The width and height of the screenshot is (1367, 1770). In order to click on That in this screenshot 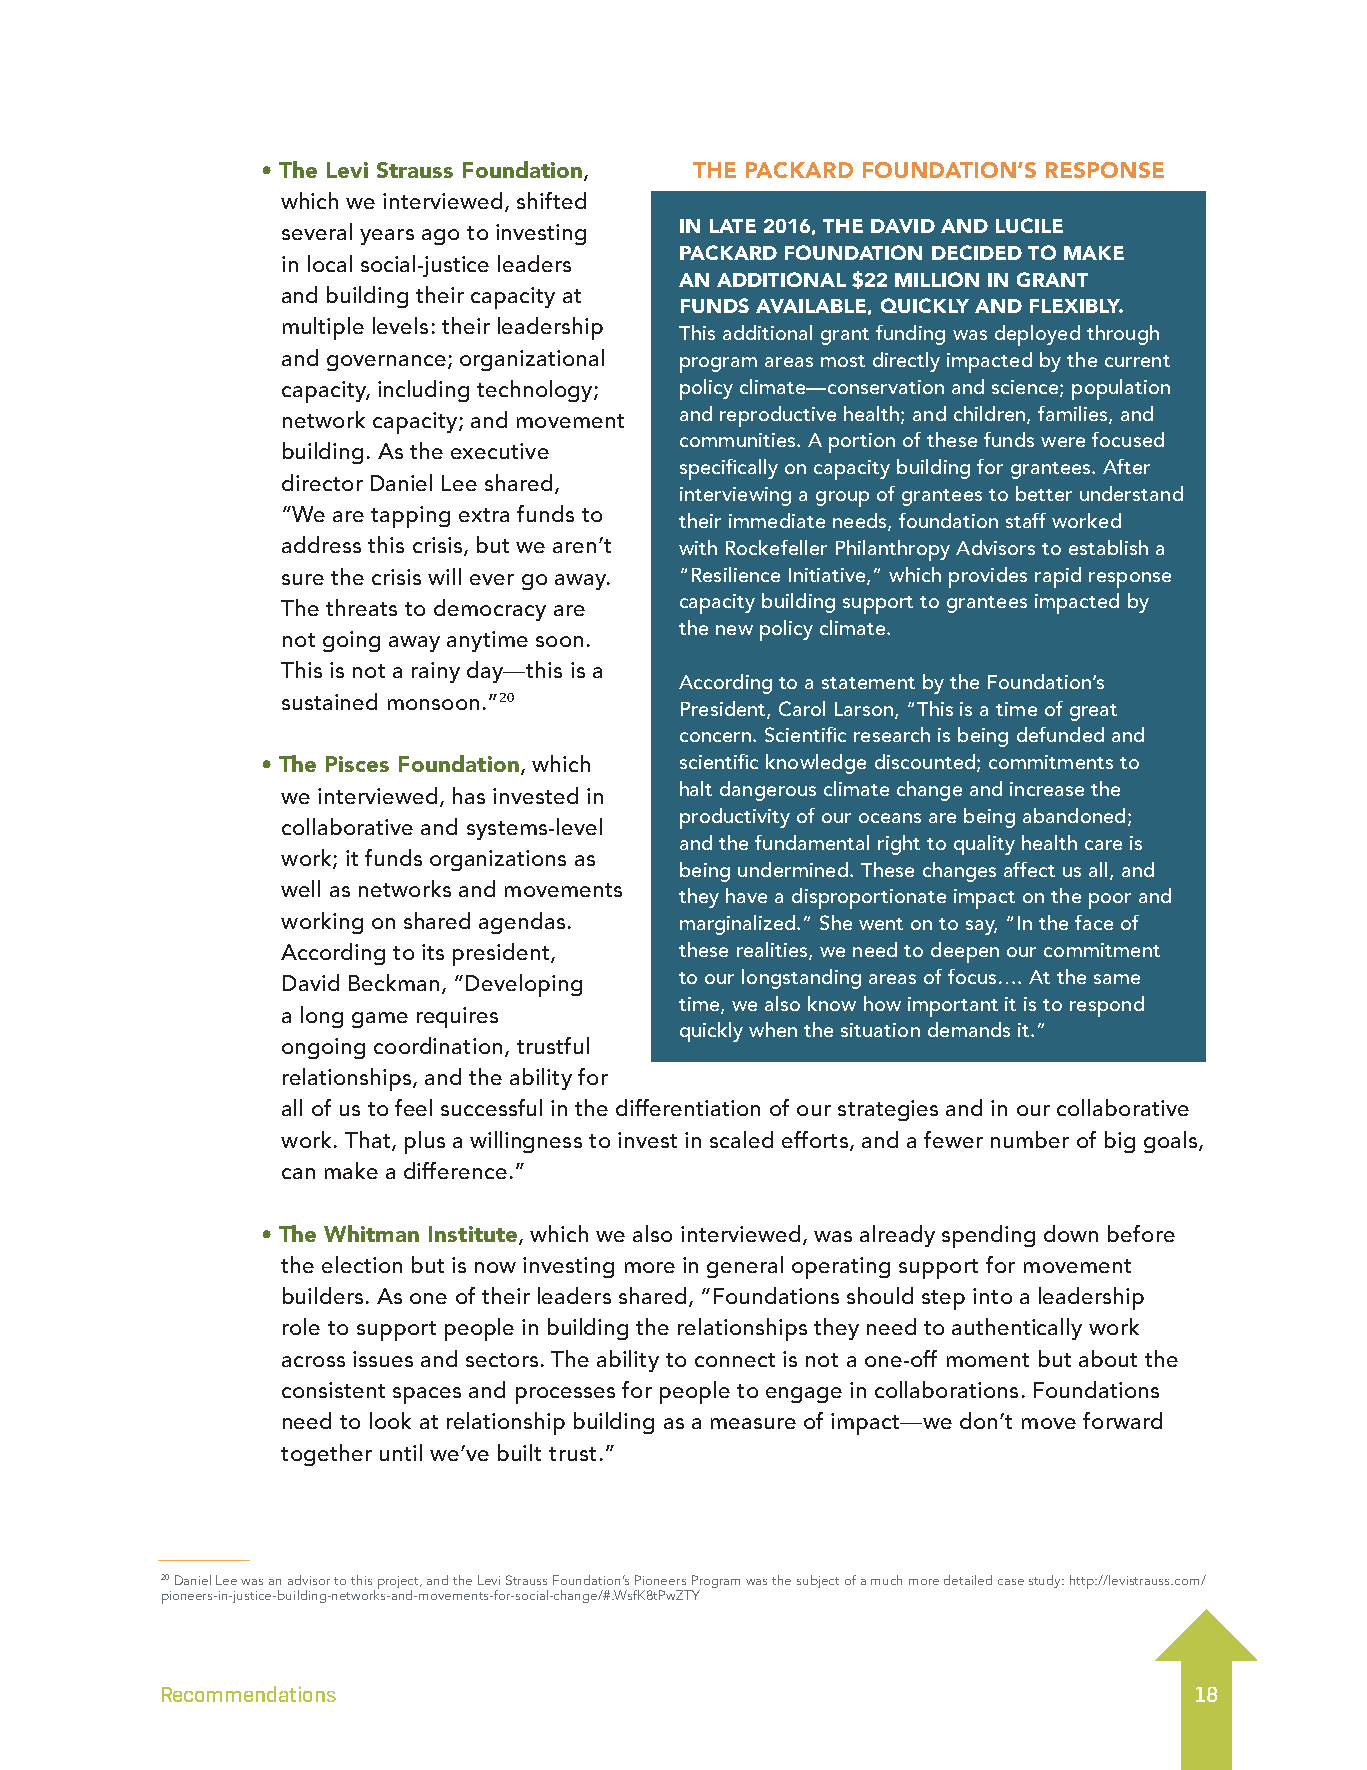, I will do `click(369, 1140)`.
